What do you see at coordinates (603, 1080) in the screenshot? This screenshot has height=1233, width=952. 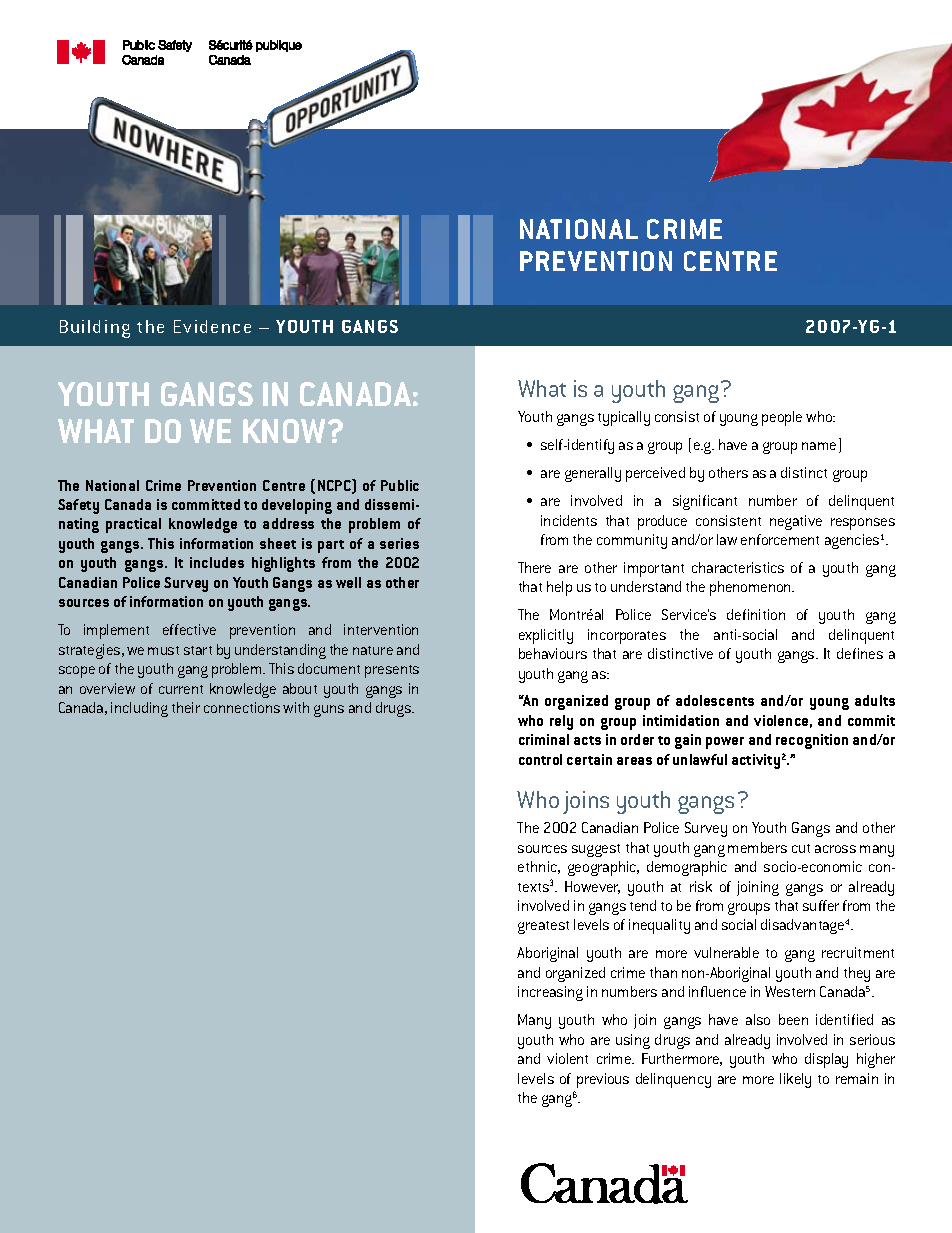 I see `previous` at bounding box center [603, 1080].
